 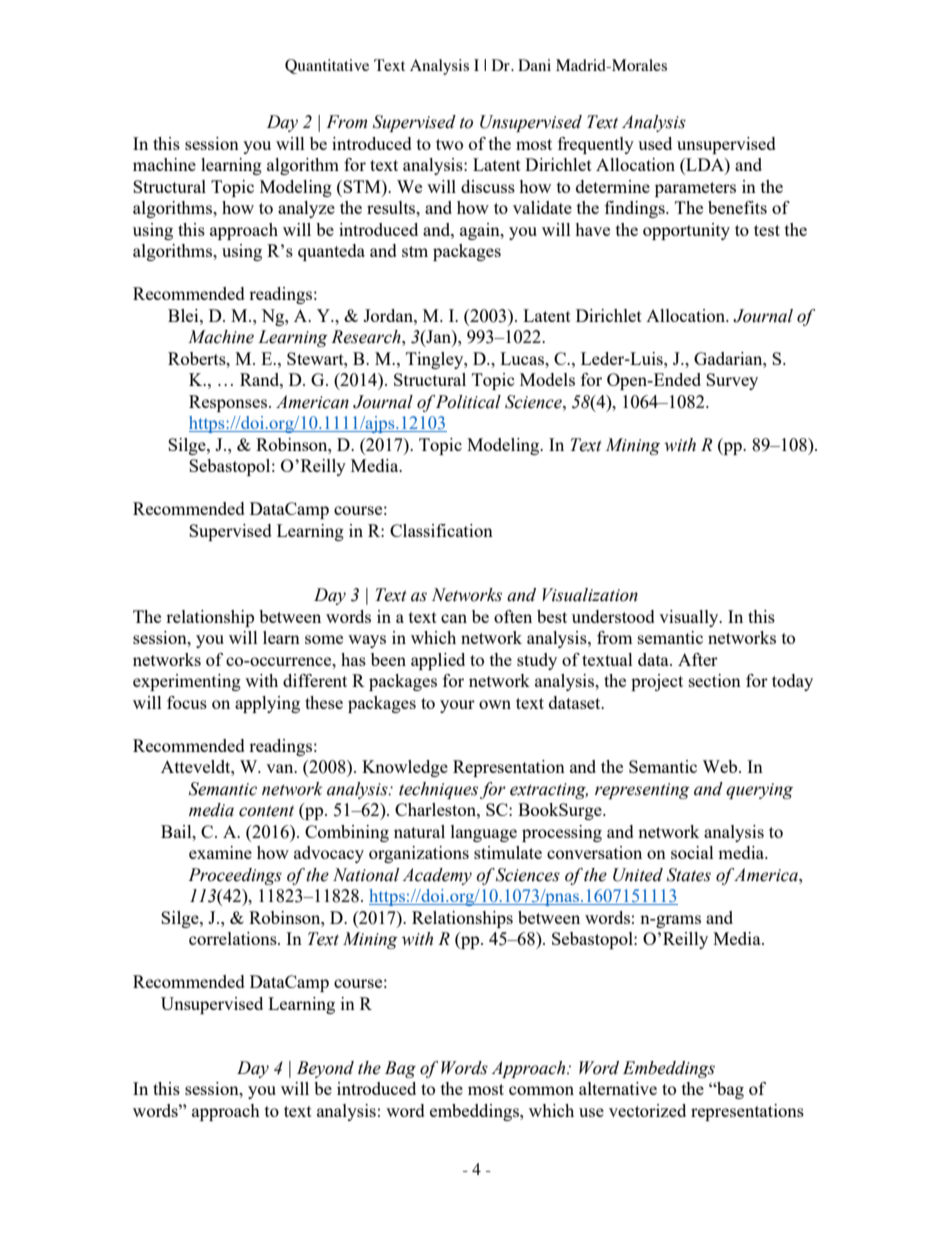 What do you see at coordinates (541, 1090) in the screenshot?
I see `common` at bounding box center [541, 1090].
